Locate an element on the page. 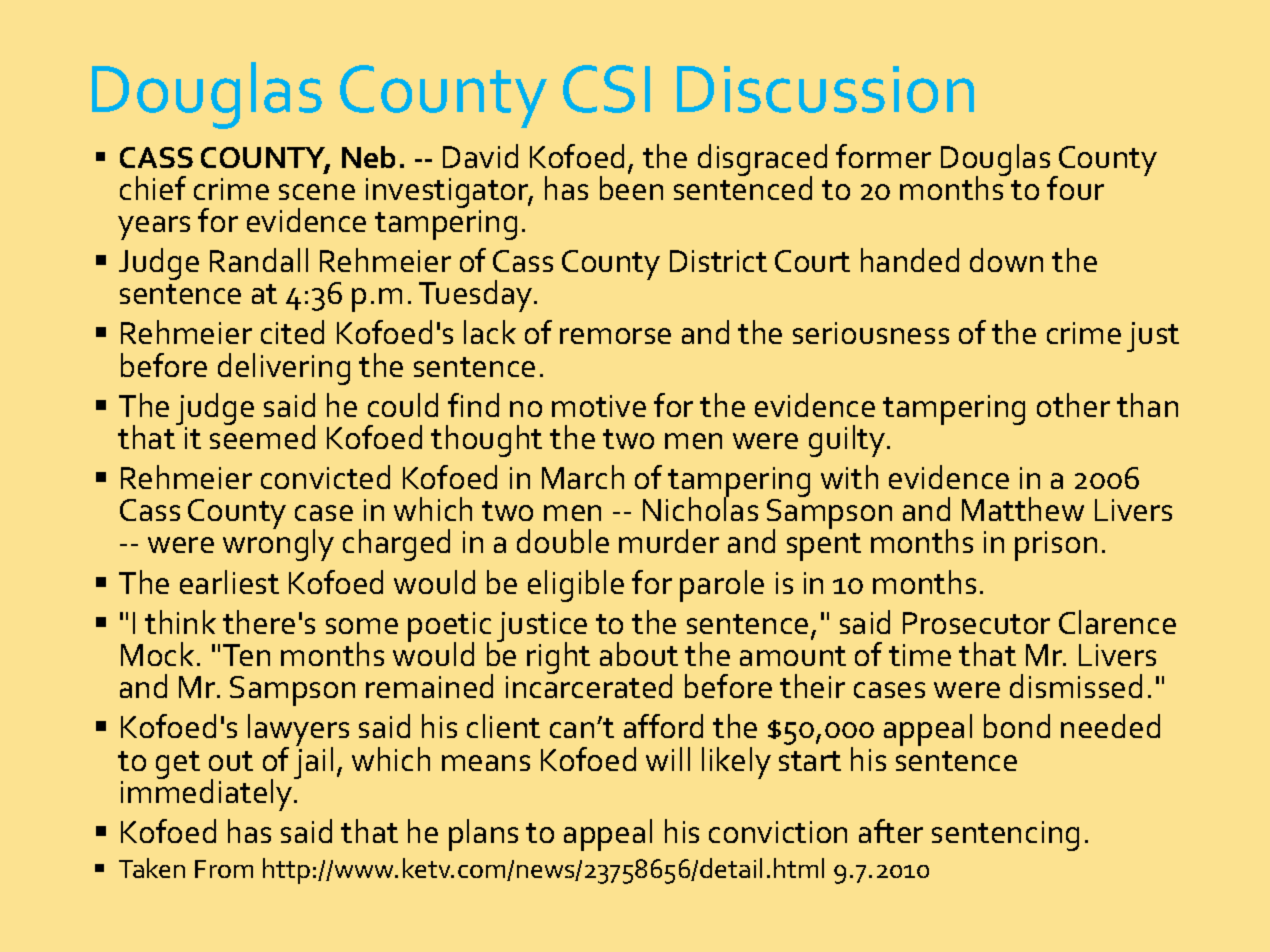  other is located at coordinates (1073, 405).
